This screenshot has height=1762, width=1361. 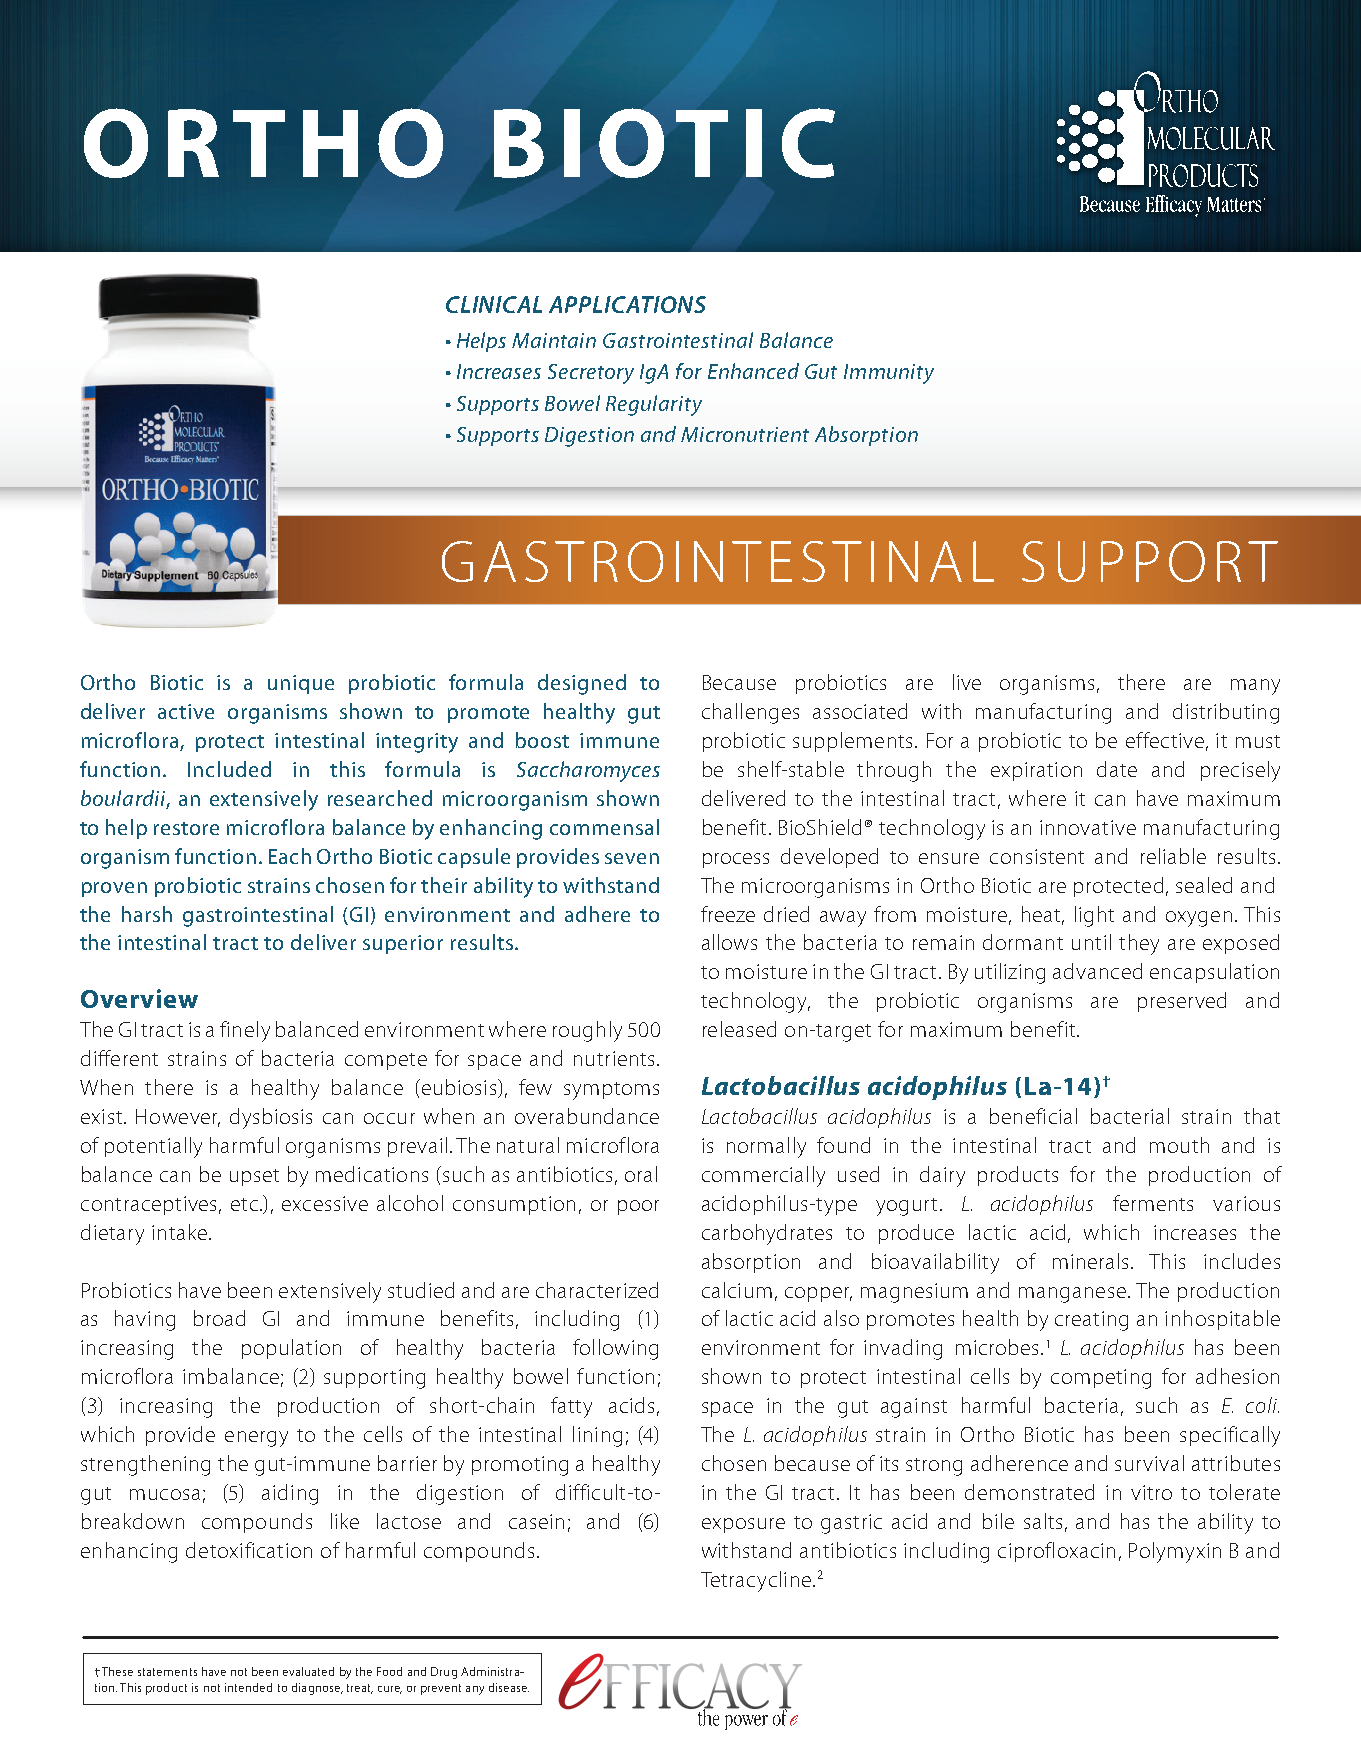 What do you see at coordinates (248, 1687) in the screenshot?
I see `intended` at bounding box center [248, 1687].
